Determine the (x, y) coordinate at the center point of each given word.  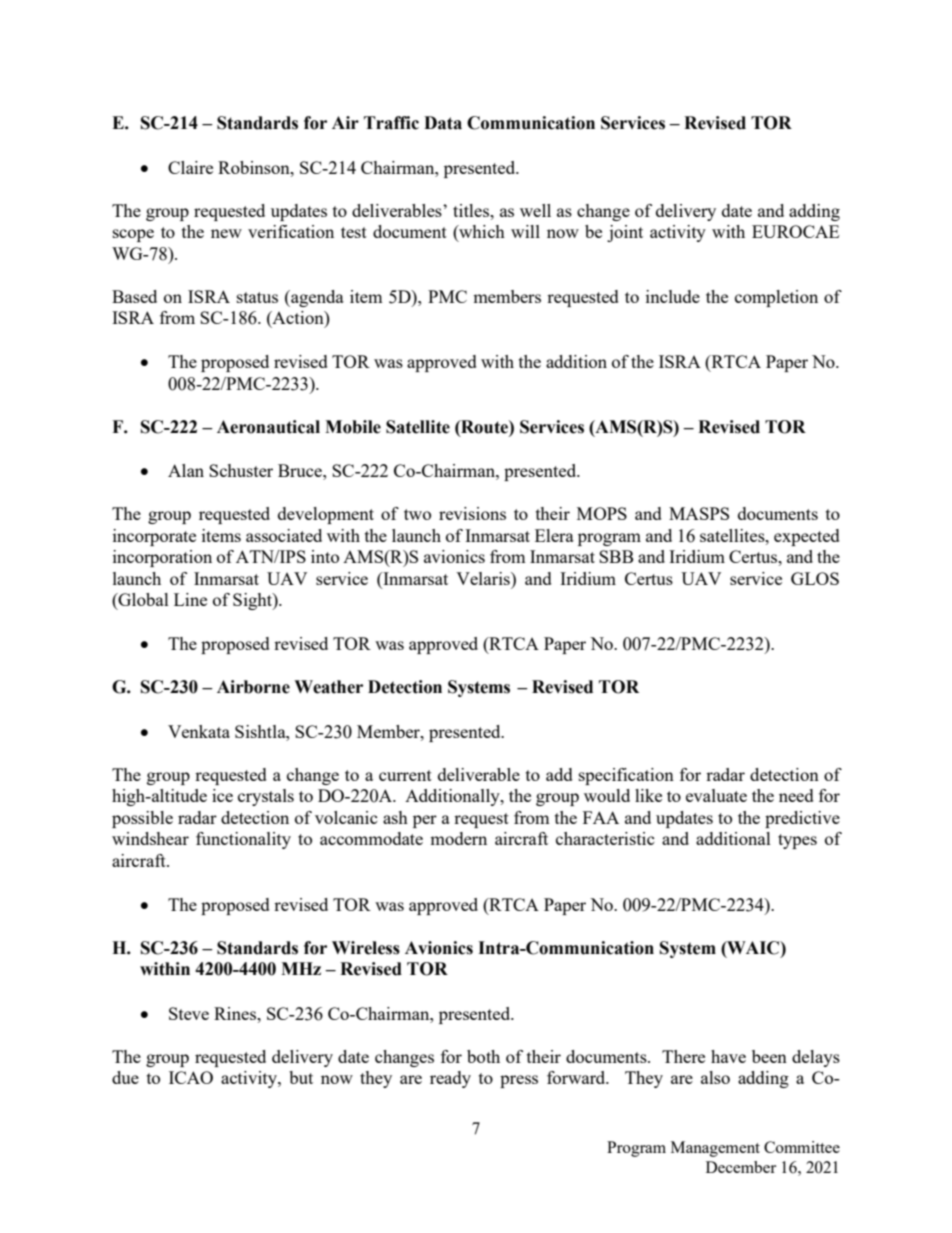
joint (625, 233)
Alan (186, 470)
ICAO (191, 1077)
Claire (190, 167)
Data (443, 123)
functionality (243, 840)
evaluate (716, 795)
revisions (472, 513)
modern (458, 838)
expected (807, 537)
